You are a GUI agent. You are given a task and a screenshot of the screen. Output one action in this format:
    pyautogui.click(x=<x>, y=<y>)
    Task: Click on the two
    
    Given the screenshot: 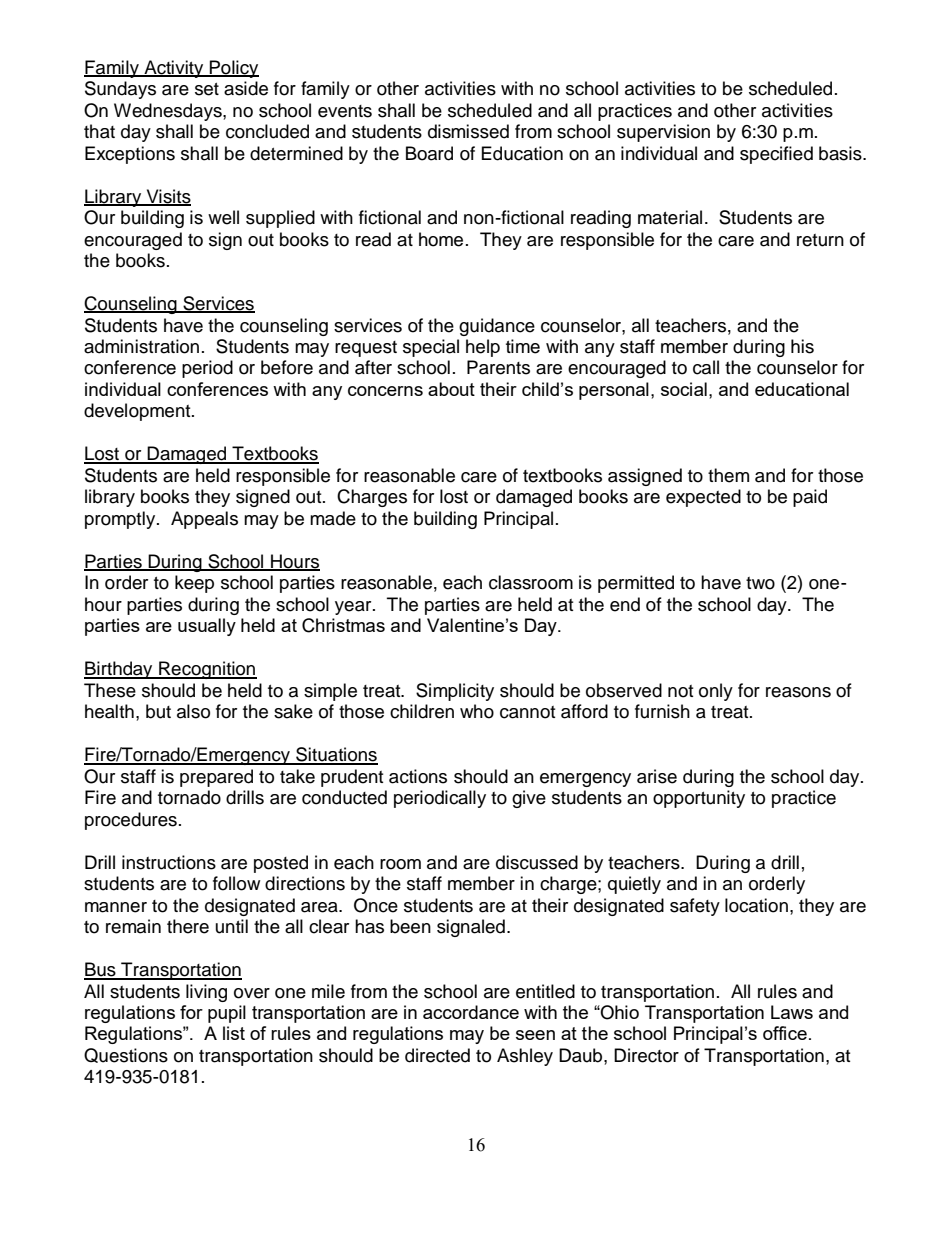 What is the action you would take?
    pyautogui.click(x=760, y=583)
